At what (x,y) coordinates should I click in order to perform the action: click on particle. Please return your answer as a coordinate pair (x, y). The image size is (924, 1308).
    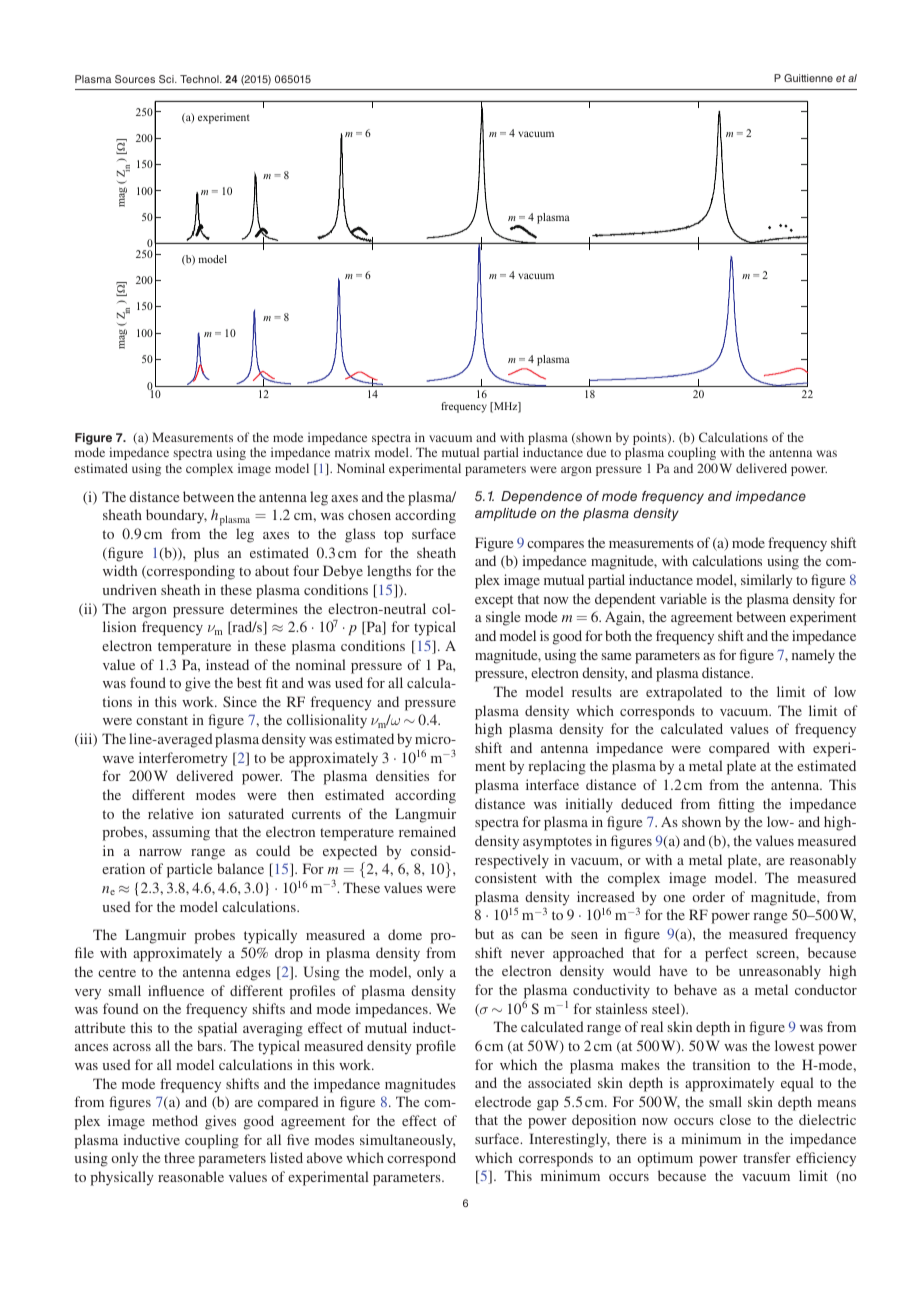
    Looking at the image, I should click on (189, 870).
